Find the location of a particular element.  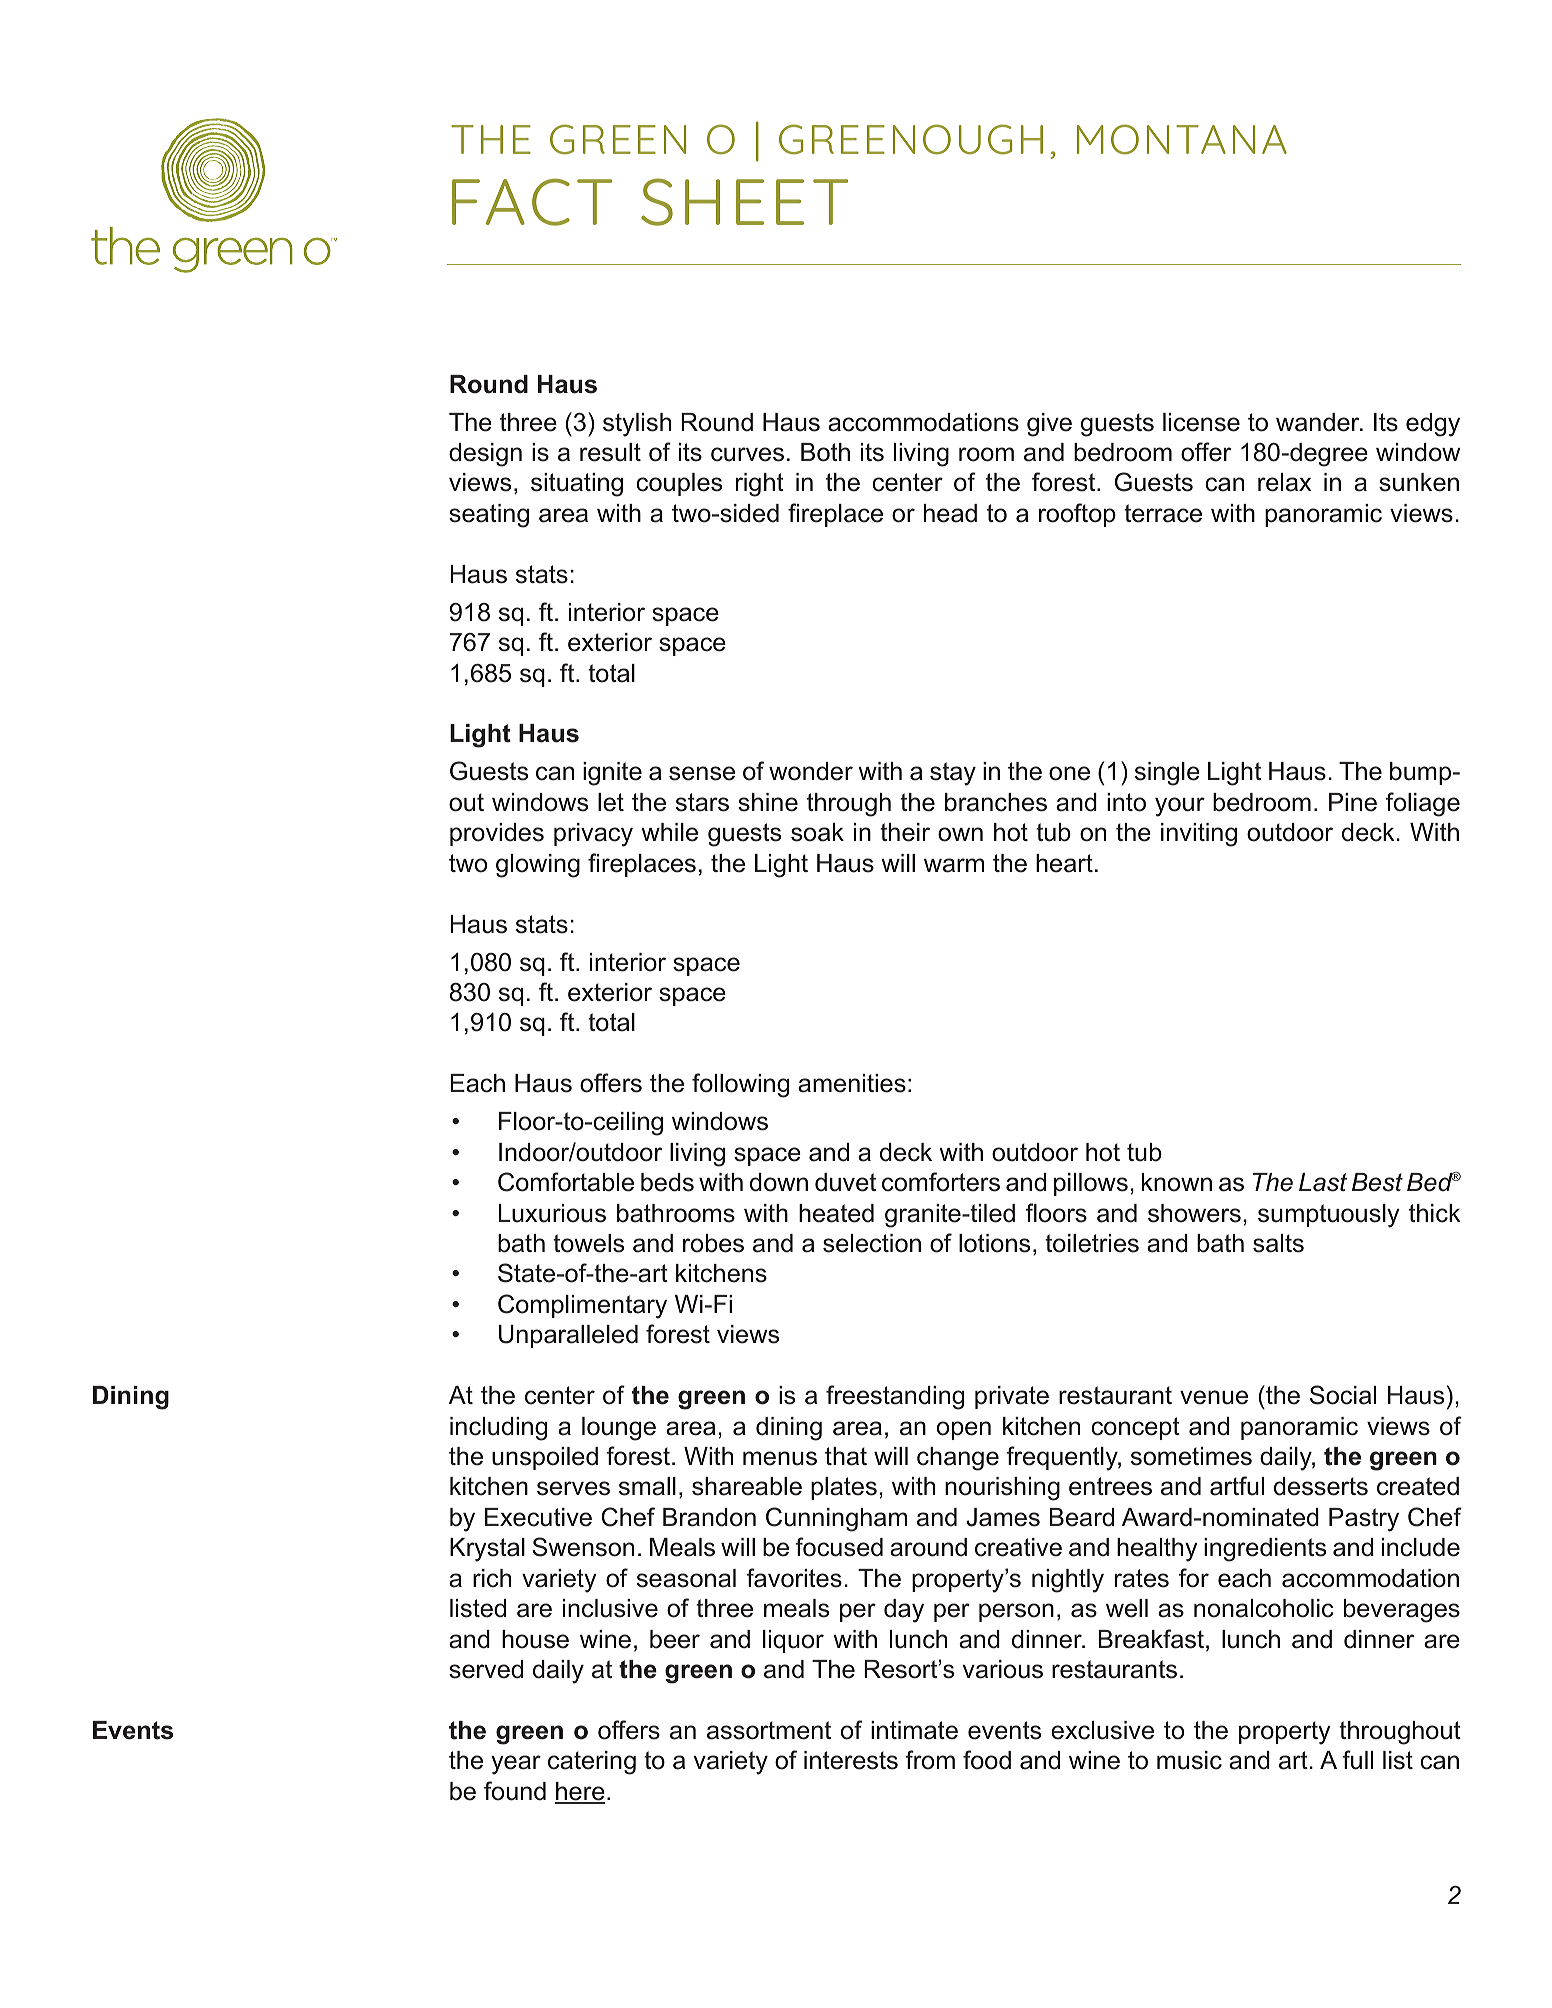

glowing is located at coordinates (538, 866).
